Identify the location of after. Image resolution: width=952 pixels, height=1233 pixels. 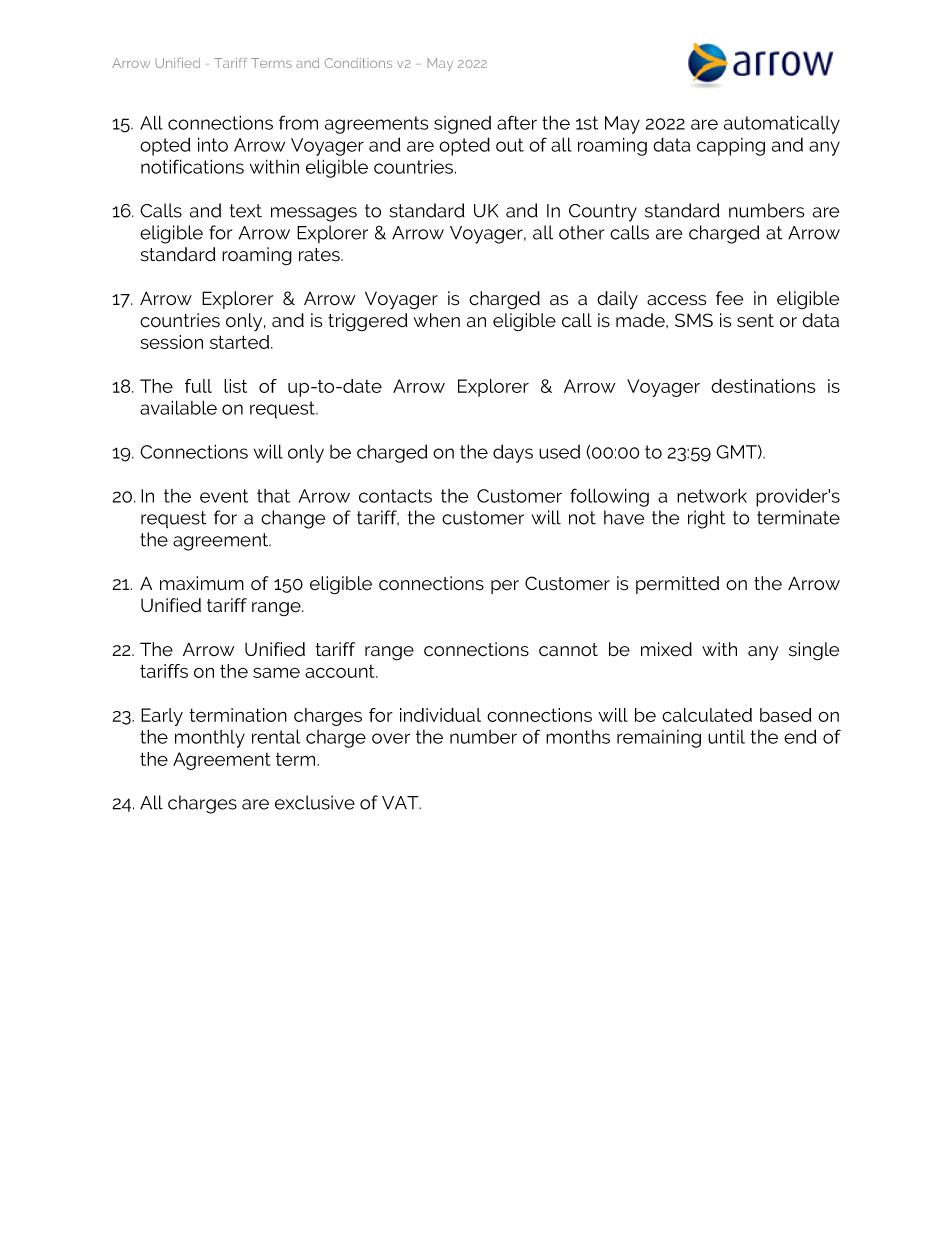
(517, 122).
